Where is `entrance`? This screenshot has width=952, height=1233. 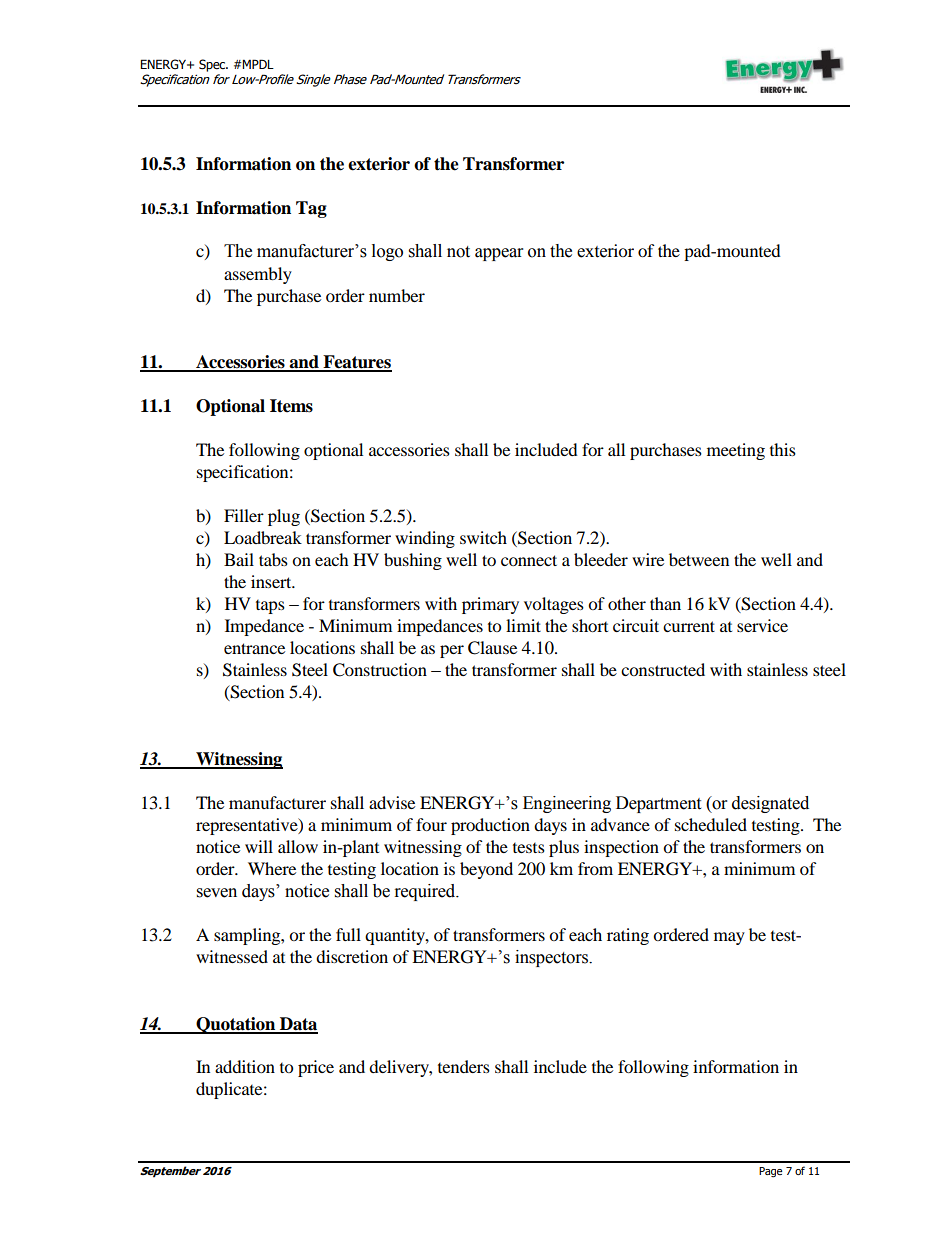 entrance is located at coordinates (254, 648).
